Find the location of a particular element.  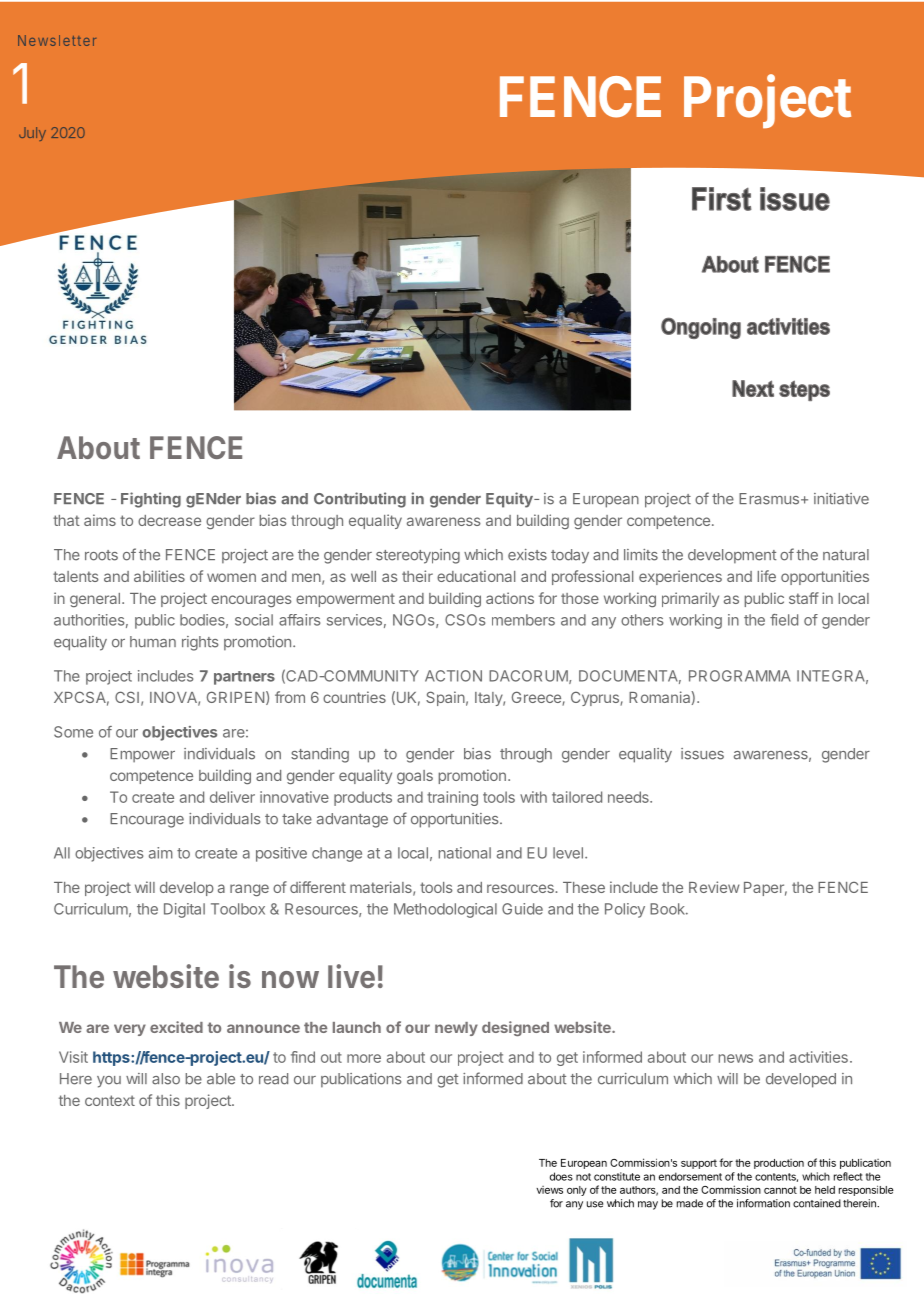

Contributing is located at coordinates (360, 500).
